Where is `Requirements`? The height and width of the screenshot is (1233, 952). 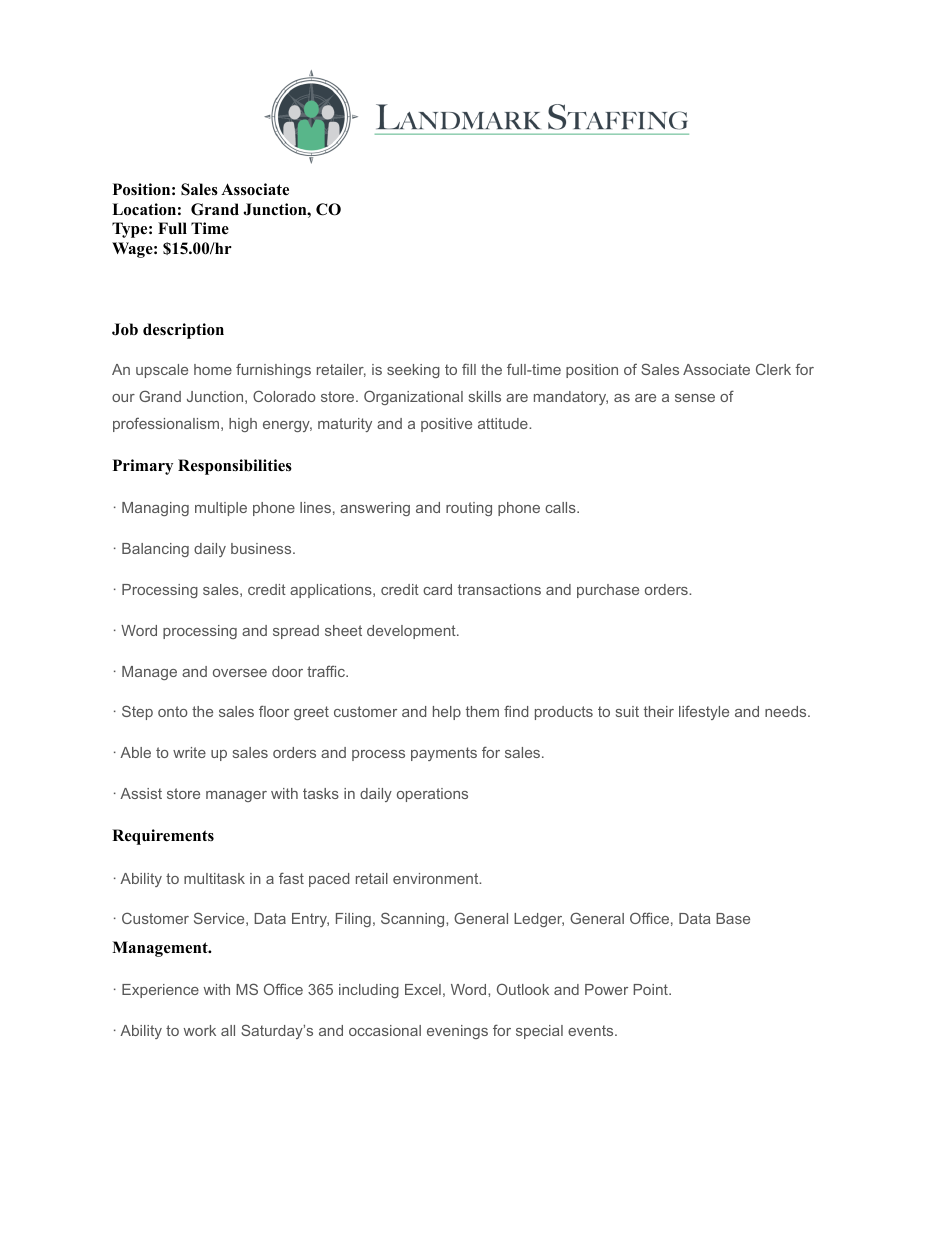
Requirements is located at coordinates (163, 837).
